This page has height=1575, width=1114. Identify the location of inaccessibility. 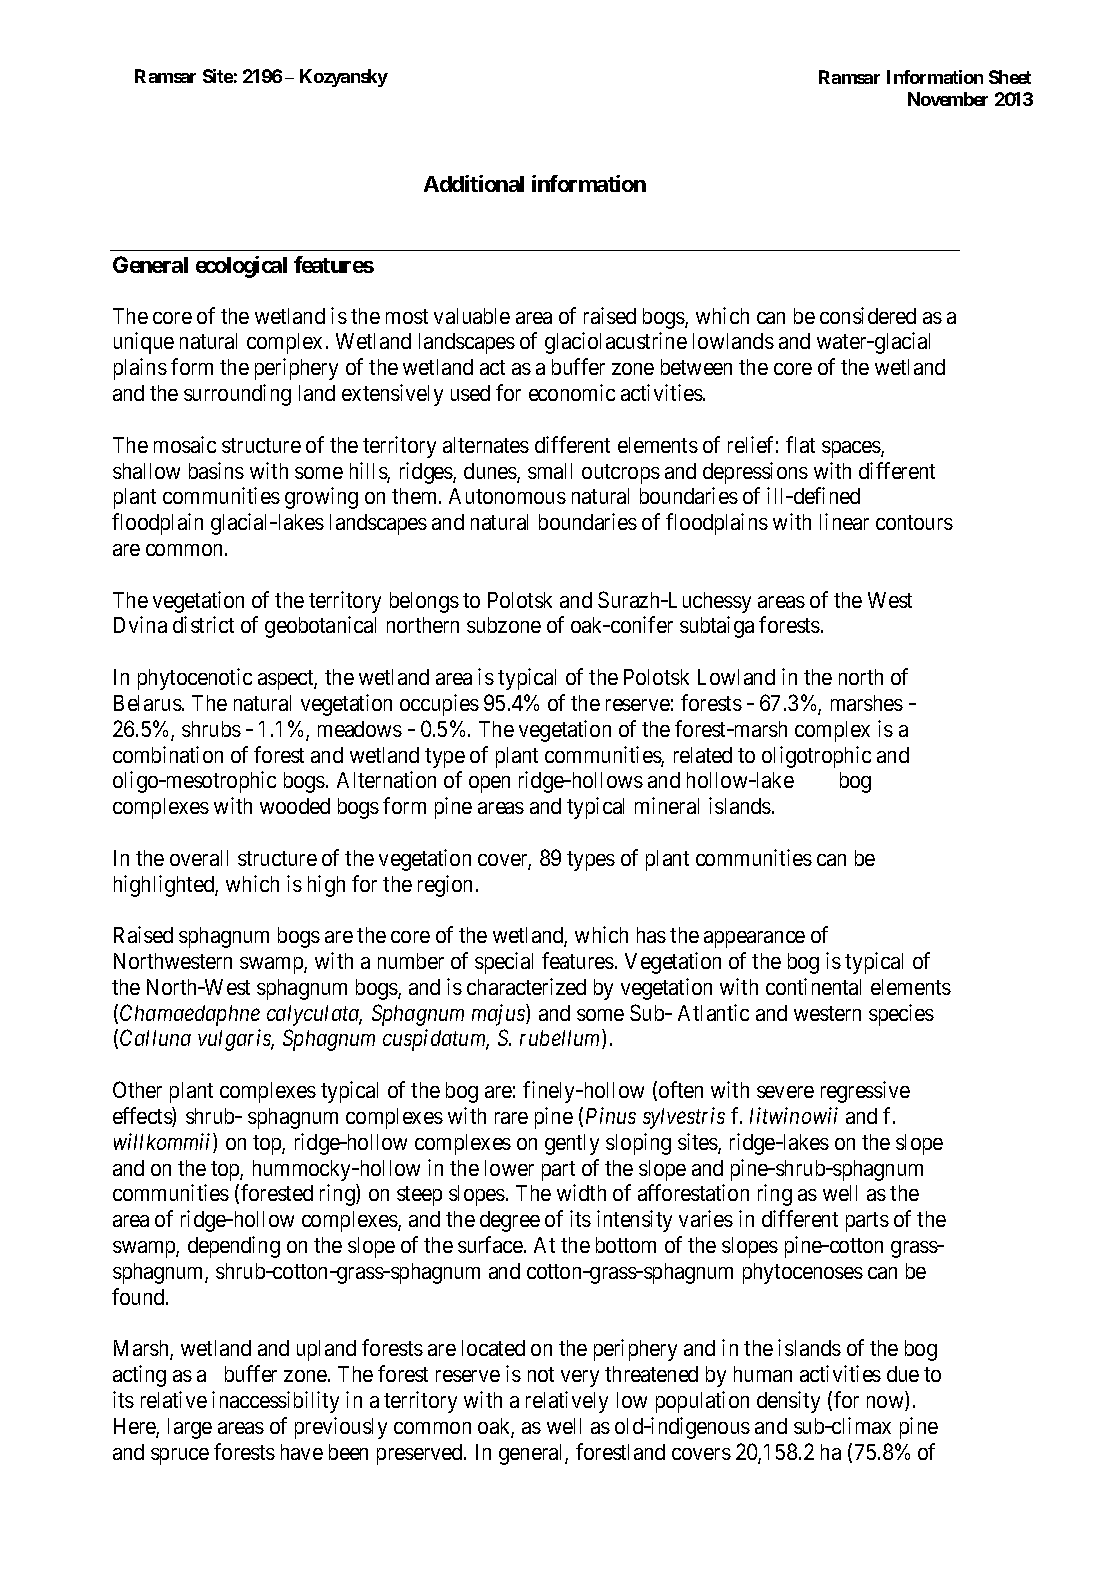
(275, 1402).
